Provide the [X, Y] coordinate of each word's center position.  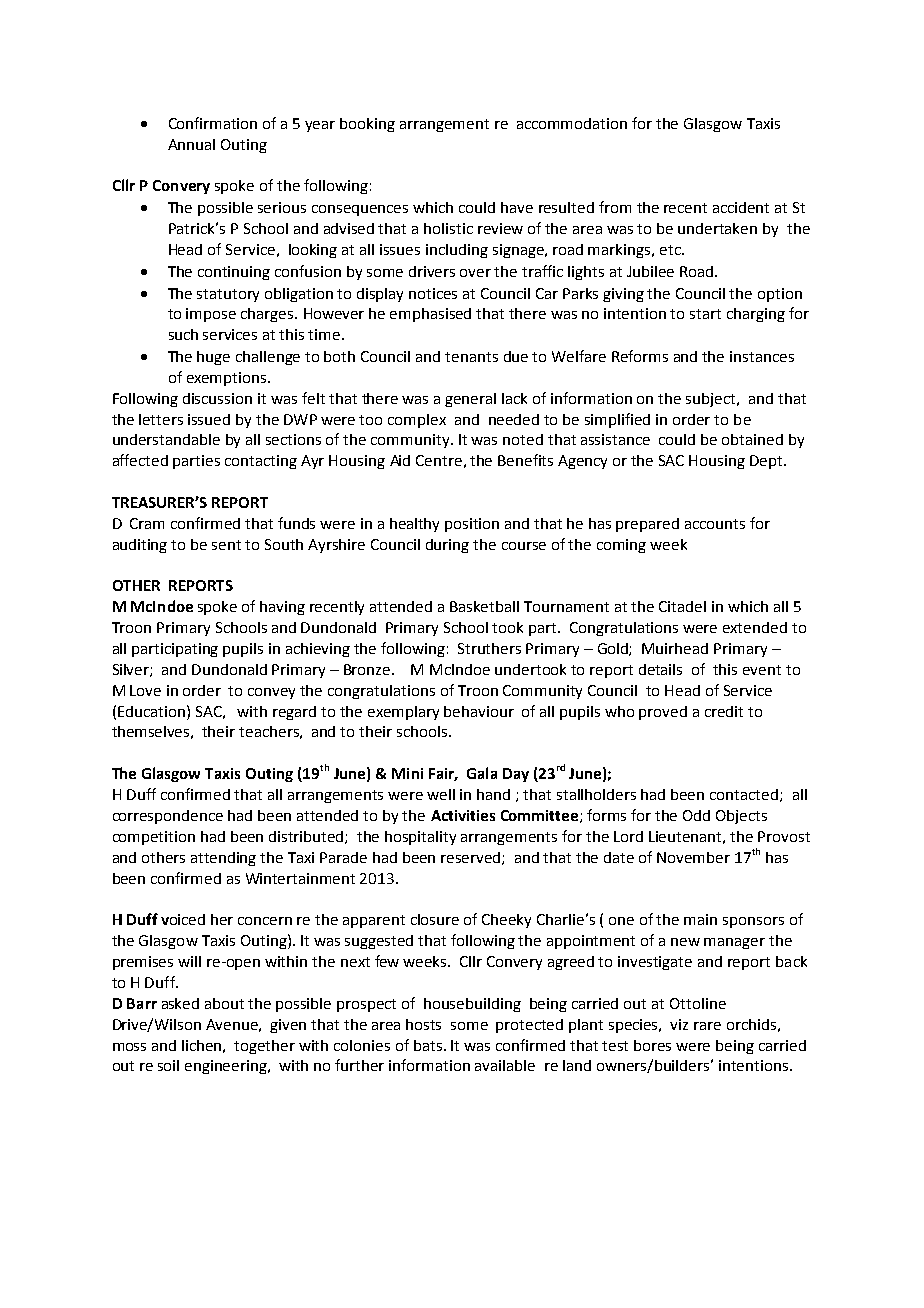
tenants [471, 357]
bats [429, 1045]
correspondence [168, 817]
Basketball [484, 606]
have [517, 207]
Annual [191, 144]
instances [762, 356]
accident [741, 207]
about [224, 1003]
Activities [463, 815]
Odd [696, 815]
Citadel [682, 606]
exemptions [228, 379]
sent [226, 545]
